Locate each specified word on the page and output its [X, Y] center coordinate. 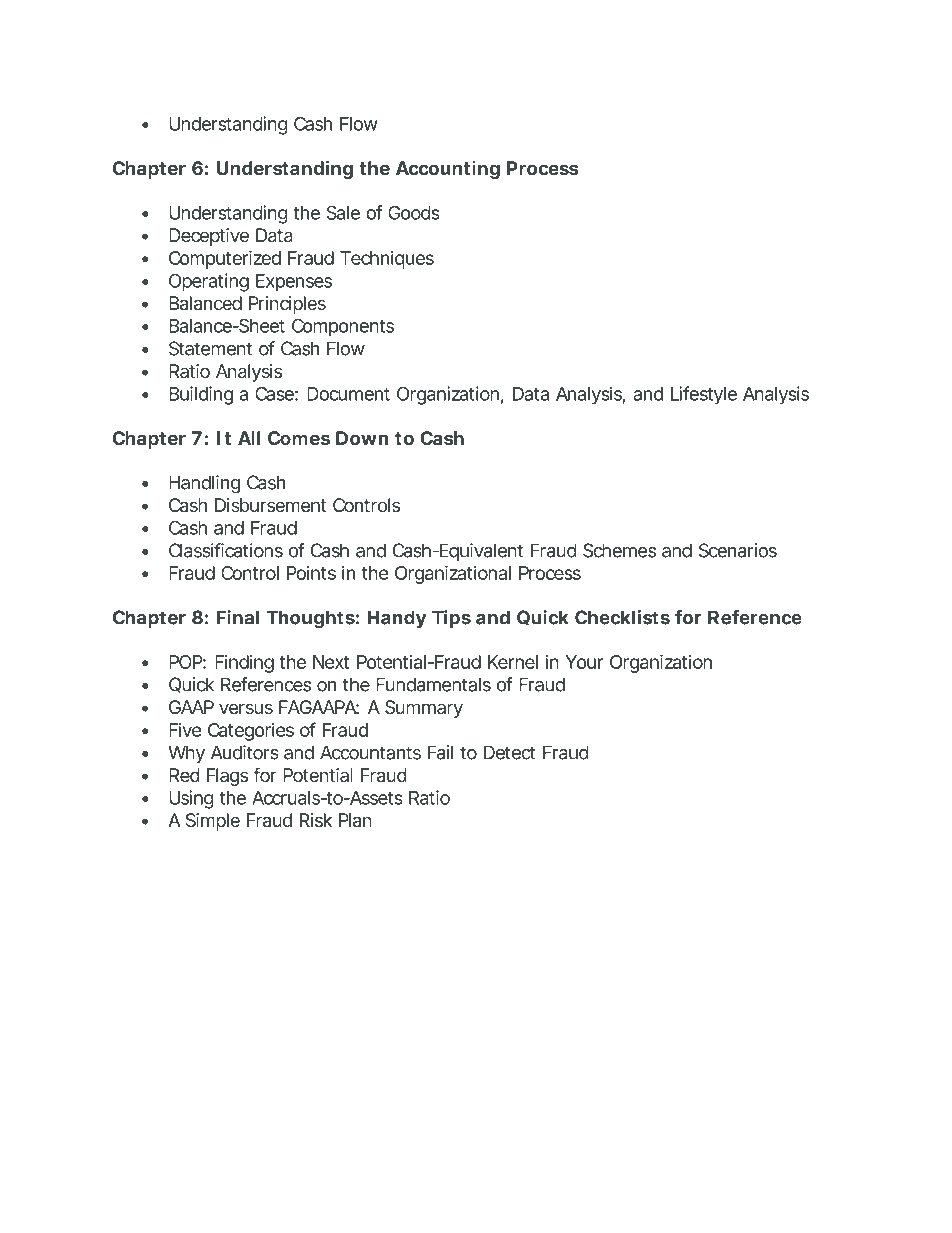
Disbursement [270, 505]
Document [348, 394]
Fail [440, 752]
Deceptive [209, 237]
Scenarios [738, 550]
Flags [227, 777]
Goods [414, 212]
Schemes [619, 550]
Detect [509, 752]
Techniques [387, 260]
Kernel [513, 662]
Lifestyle [704, 395]
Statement [210, 348]
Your [584, 662]
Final [238, 617]
